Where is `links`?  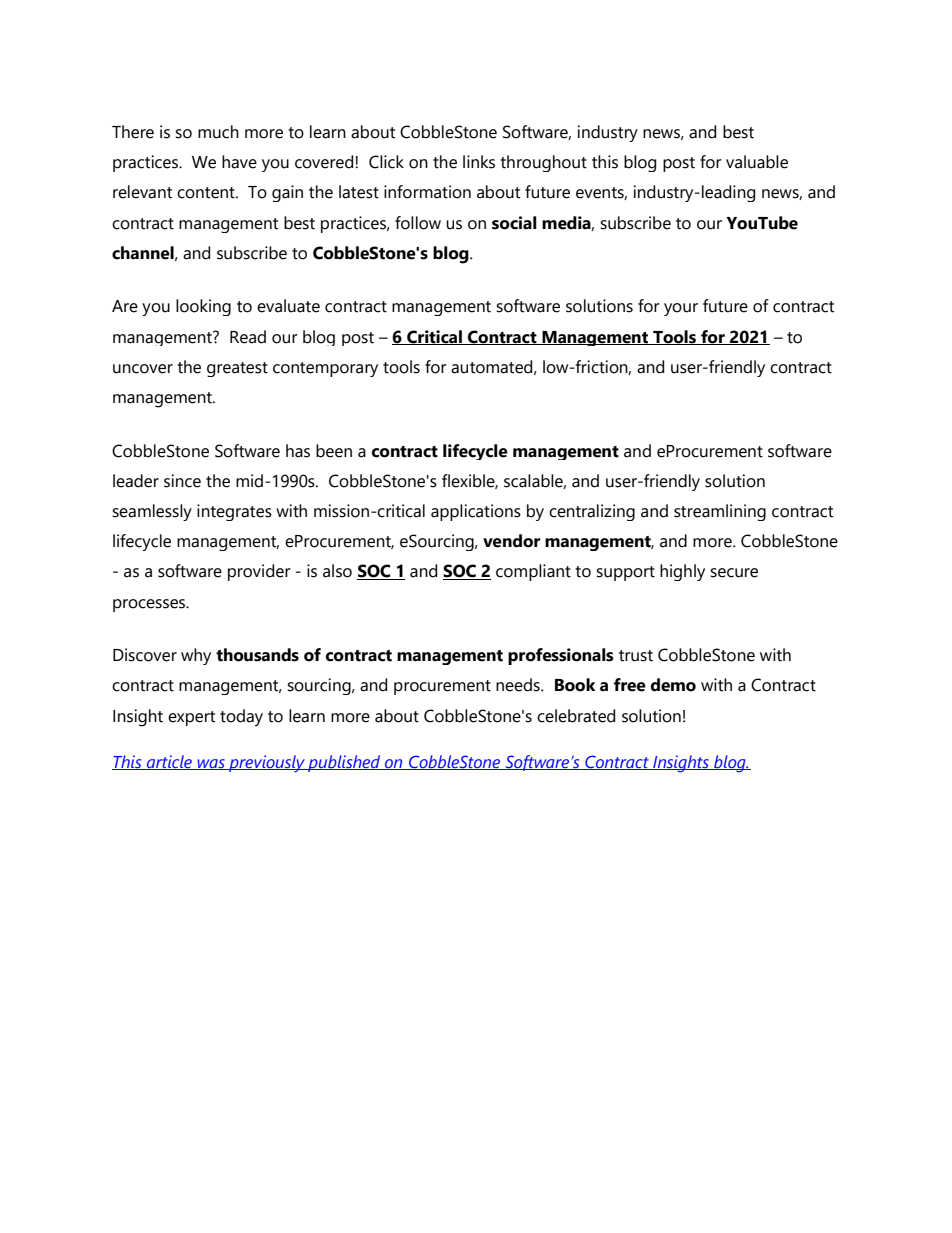
links is located at coordinates (479, 162).
